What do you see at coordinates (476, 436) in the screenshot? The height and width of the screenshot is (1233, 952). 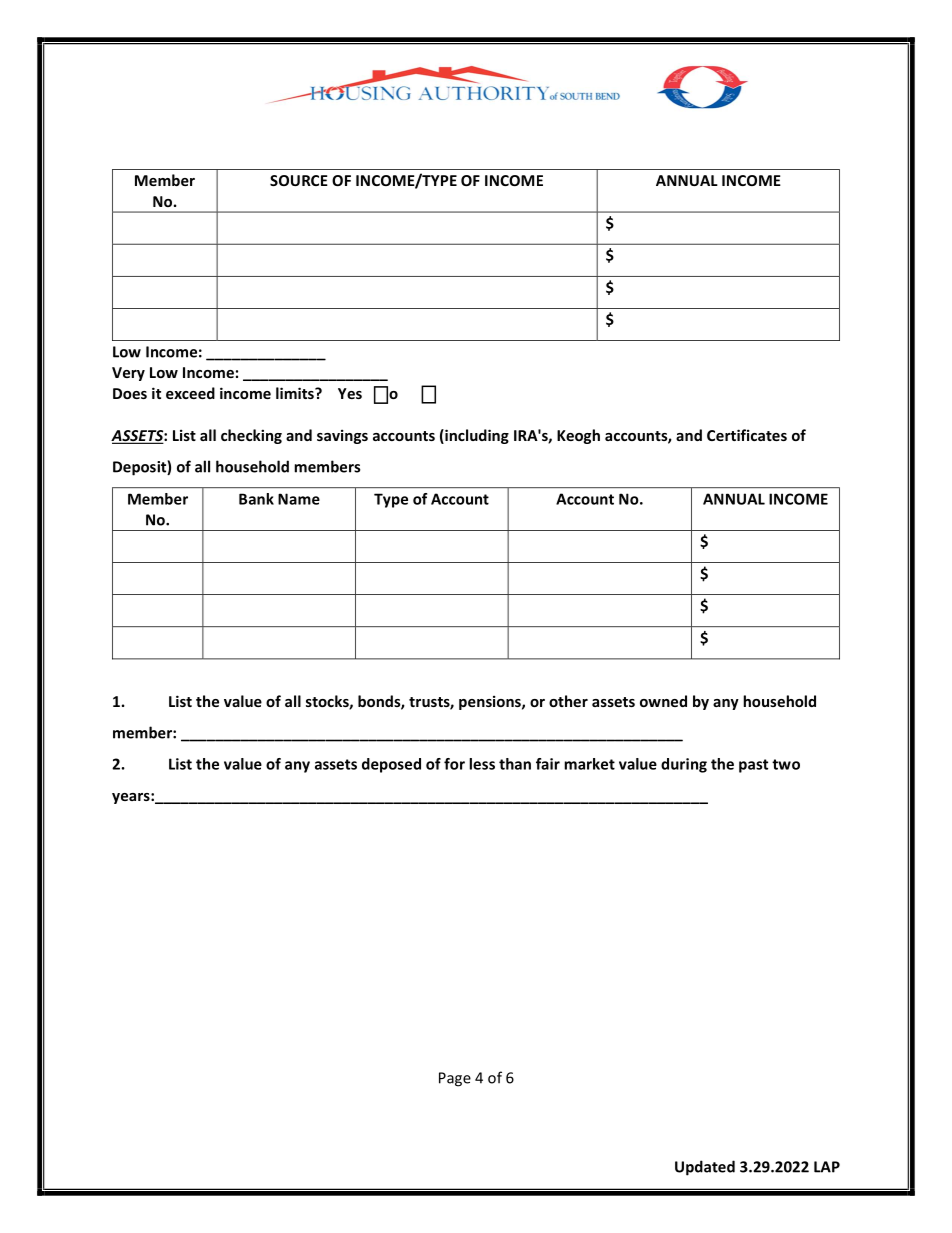 I see `including` at bounding box center [476, 436].
